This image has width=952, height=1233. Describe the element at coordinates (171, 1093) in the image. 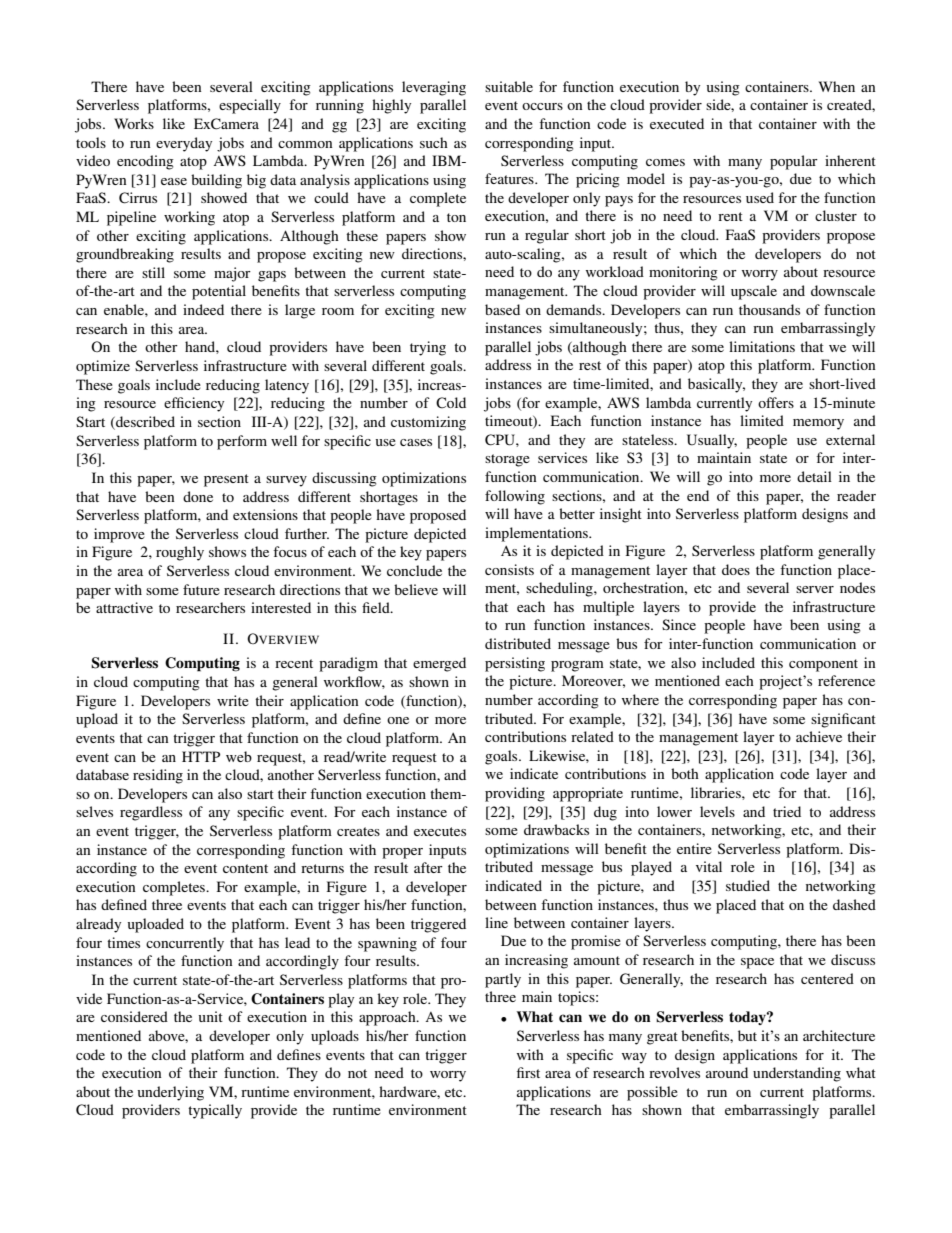

I see `underlying` at that location.
